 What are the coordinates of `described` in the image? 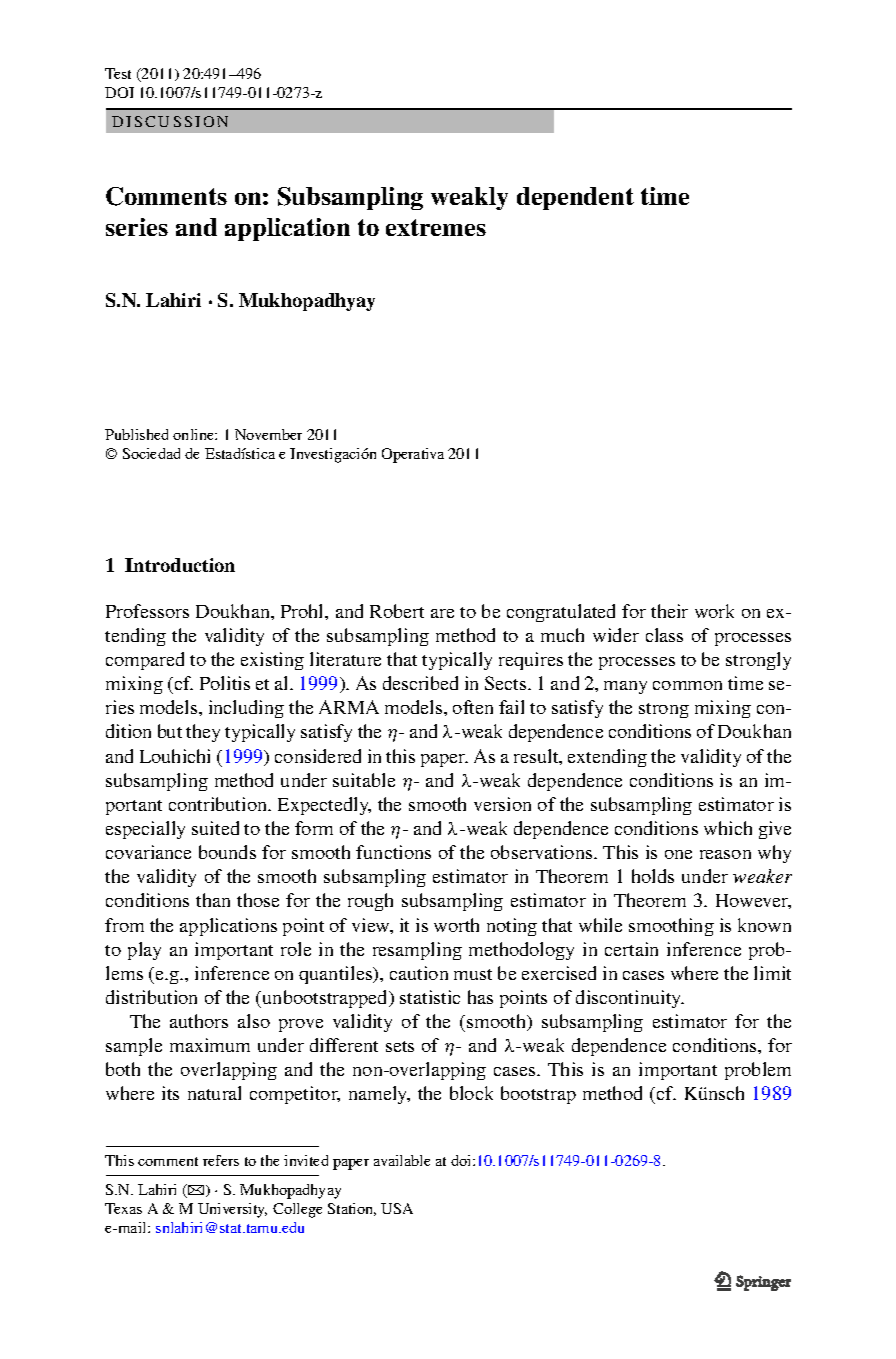 It's located at (420, 683).
